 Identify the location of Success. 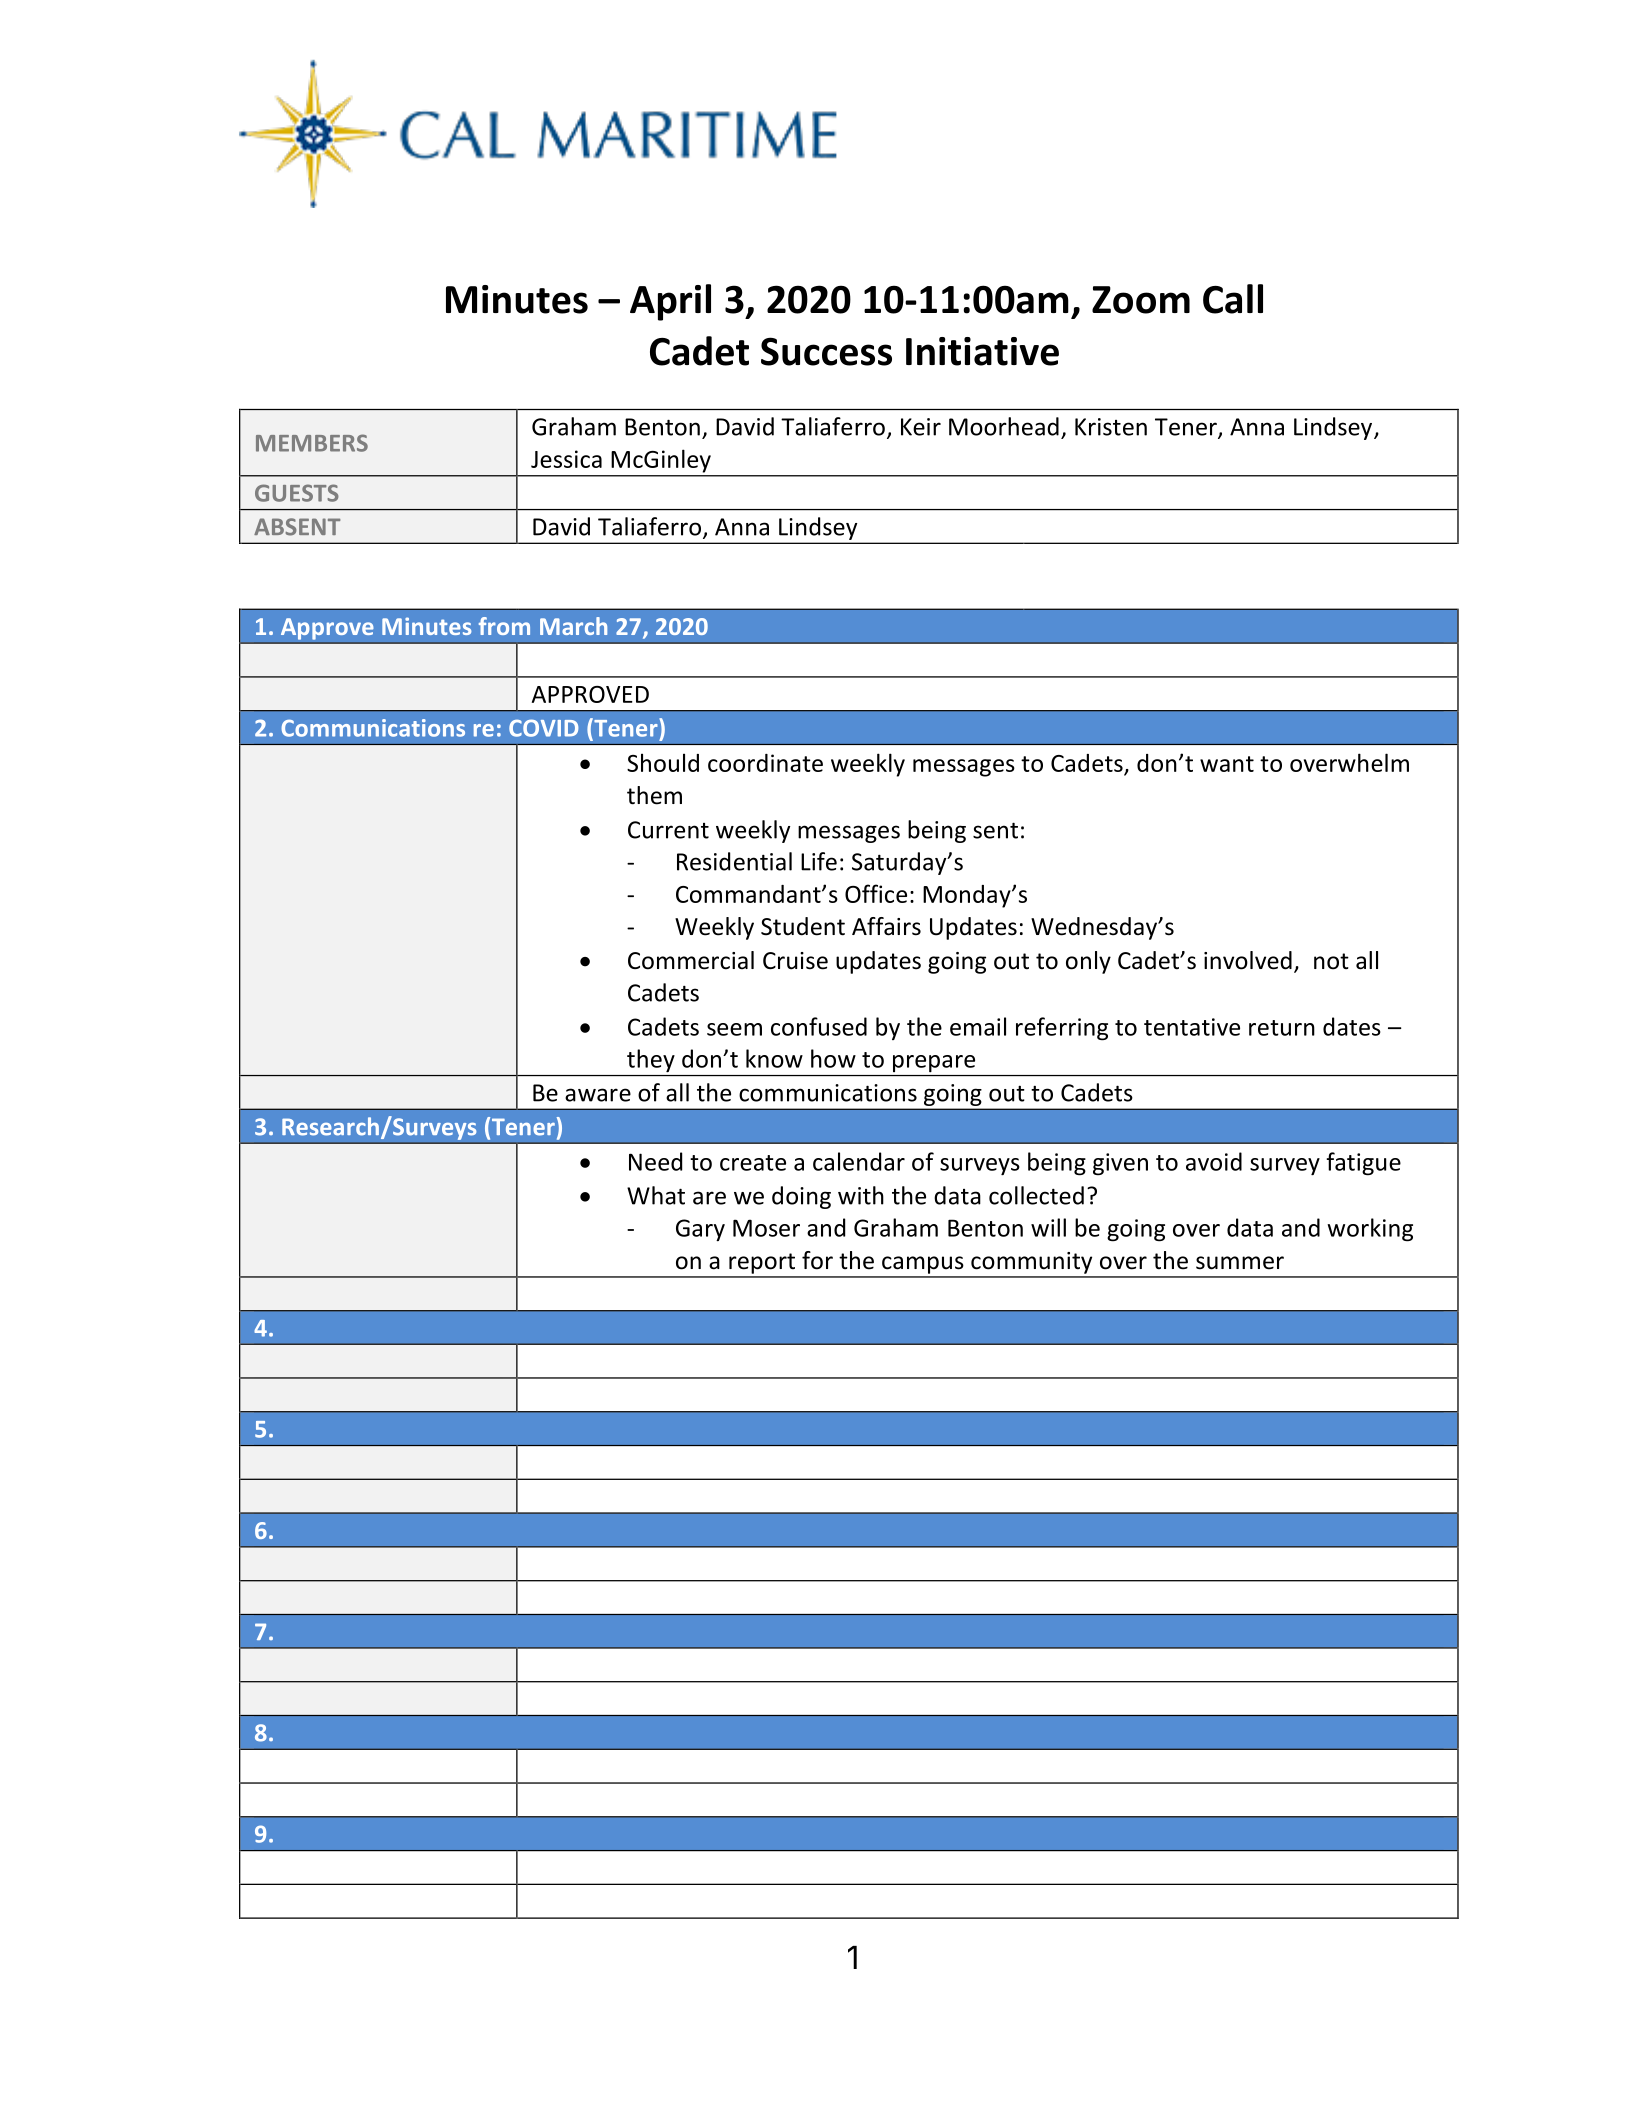
(826, 351).
